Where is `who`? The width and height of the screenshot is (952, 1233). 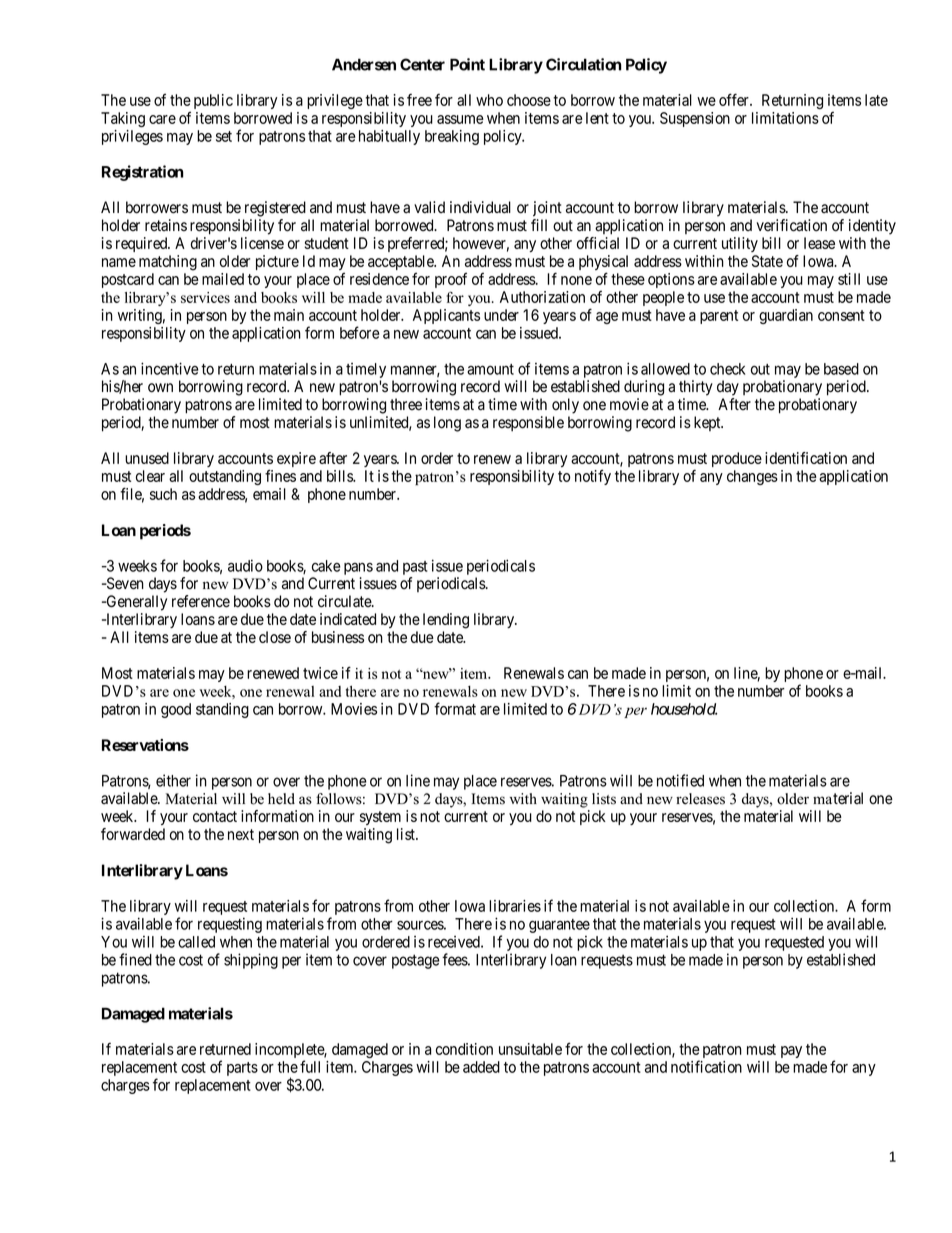 who is located at coordinates (489, 100).
